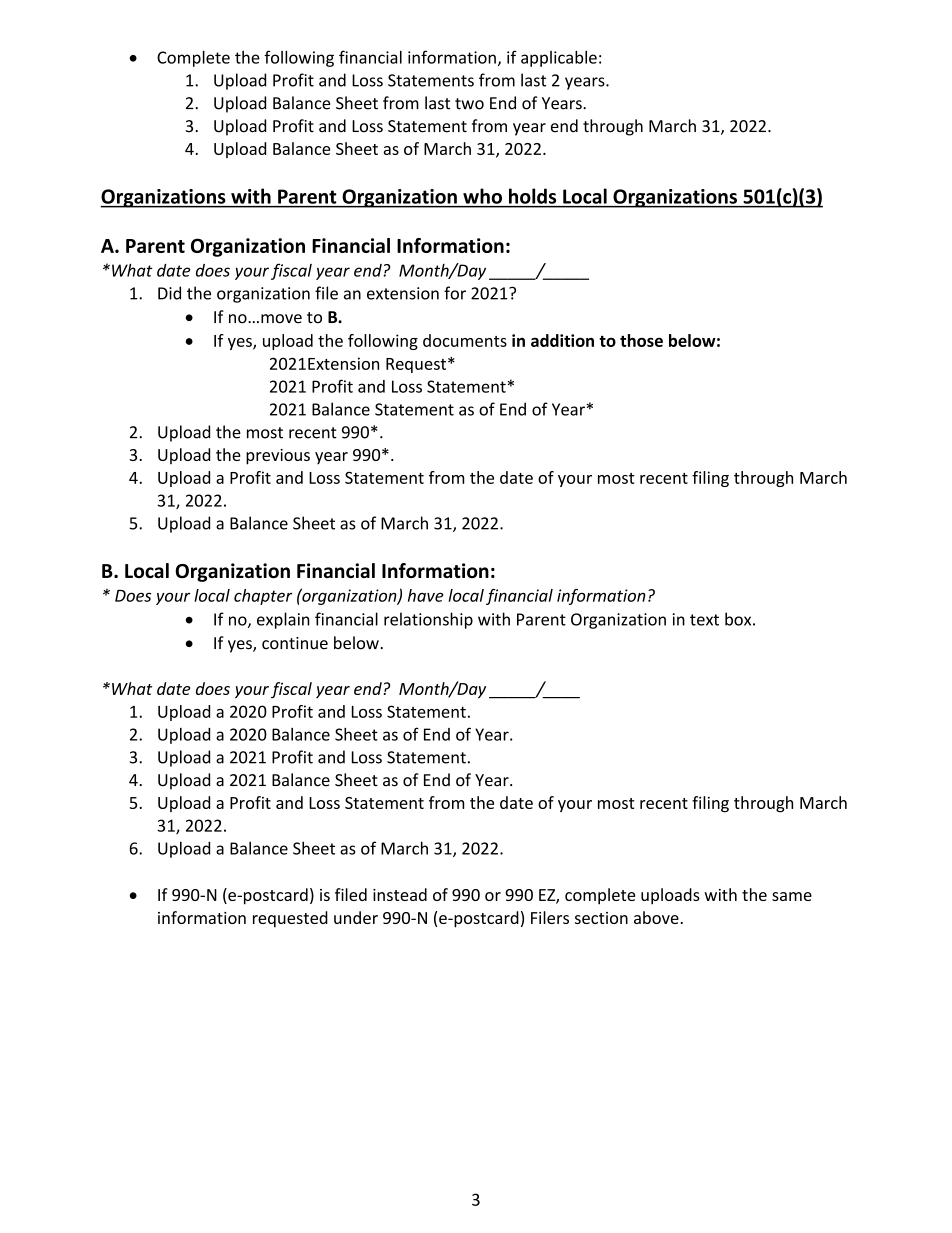  Describe the element at coordinates (559, 58) in the document. I see `applicable` at that location.
